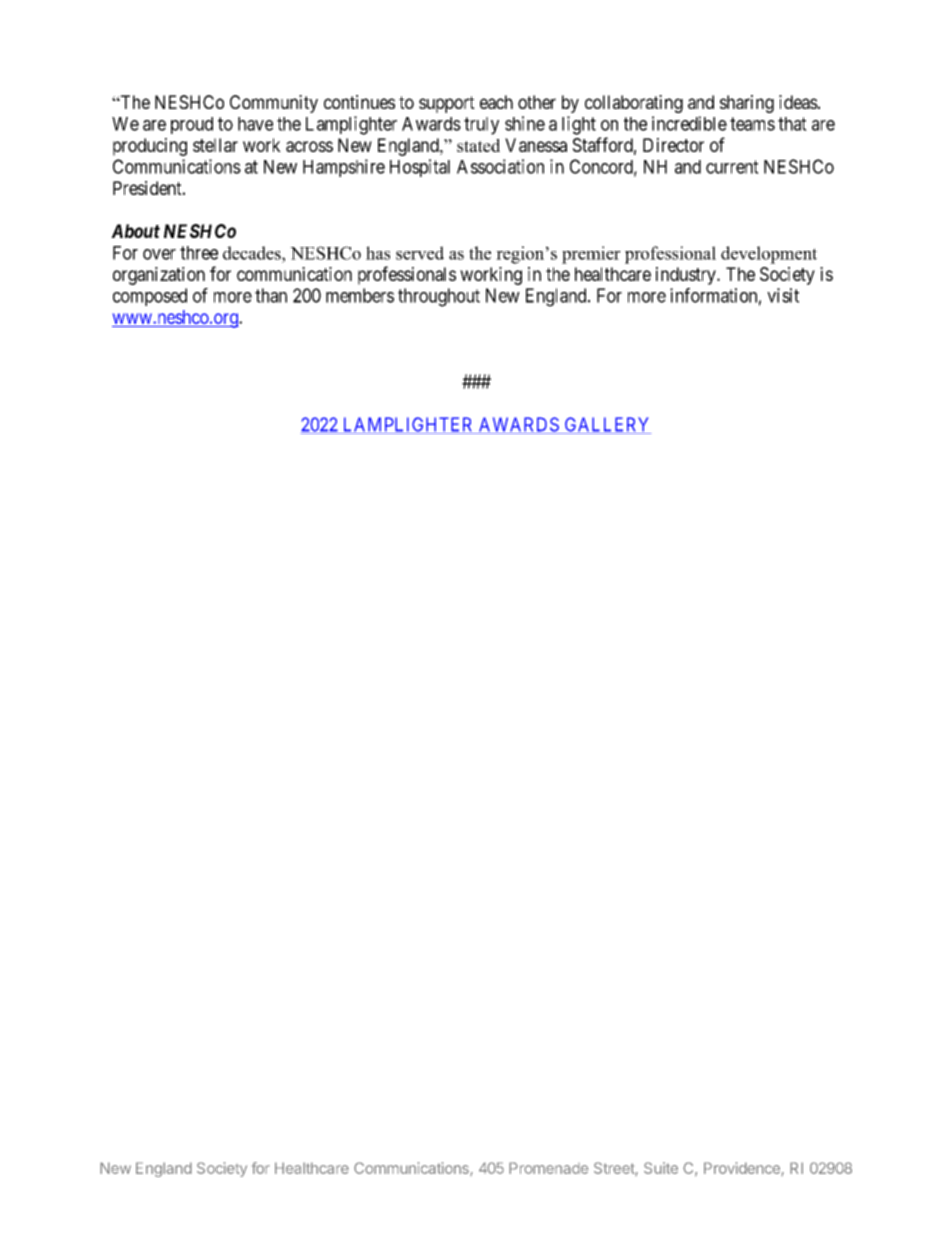 Image resolution: width=952 pixels, height=1233 pixels. I want to click on stellar, so click(215, 145).
